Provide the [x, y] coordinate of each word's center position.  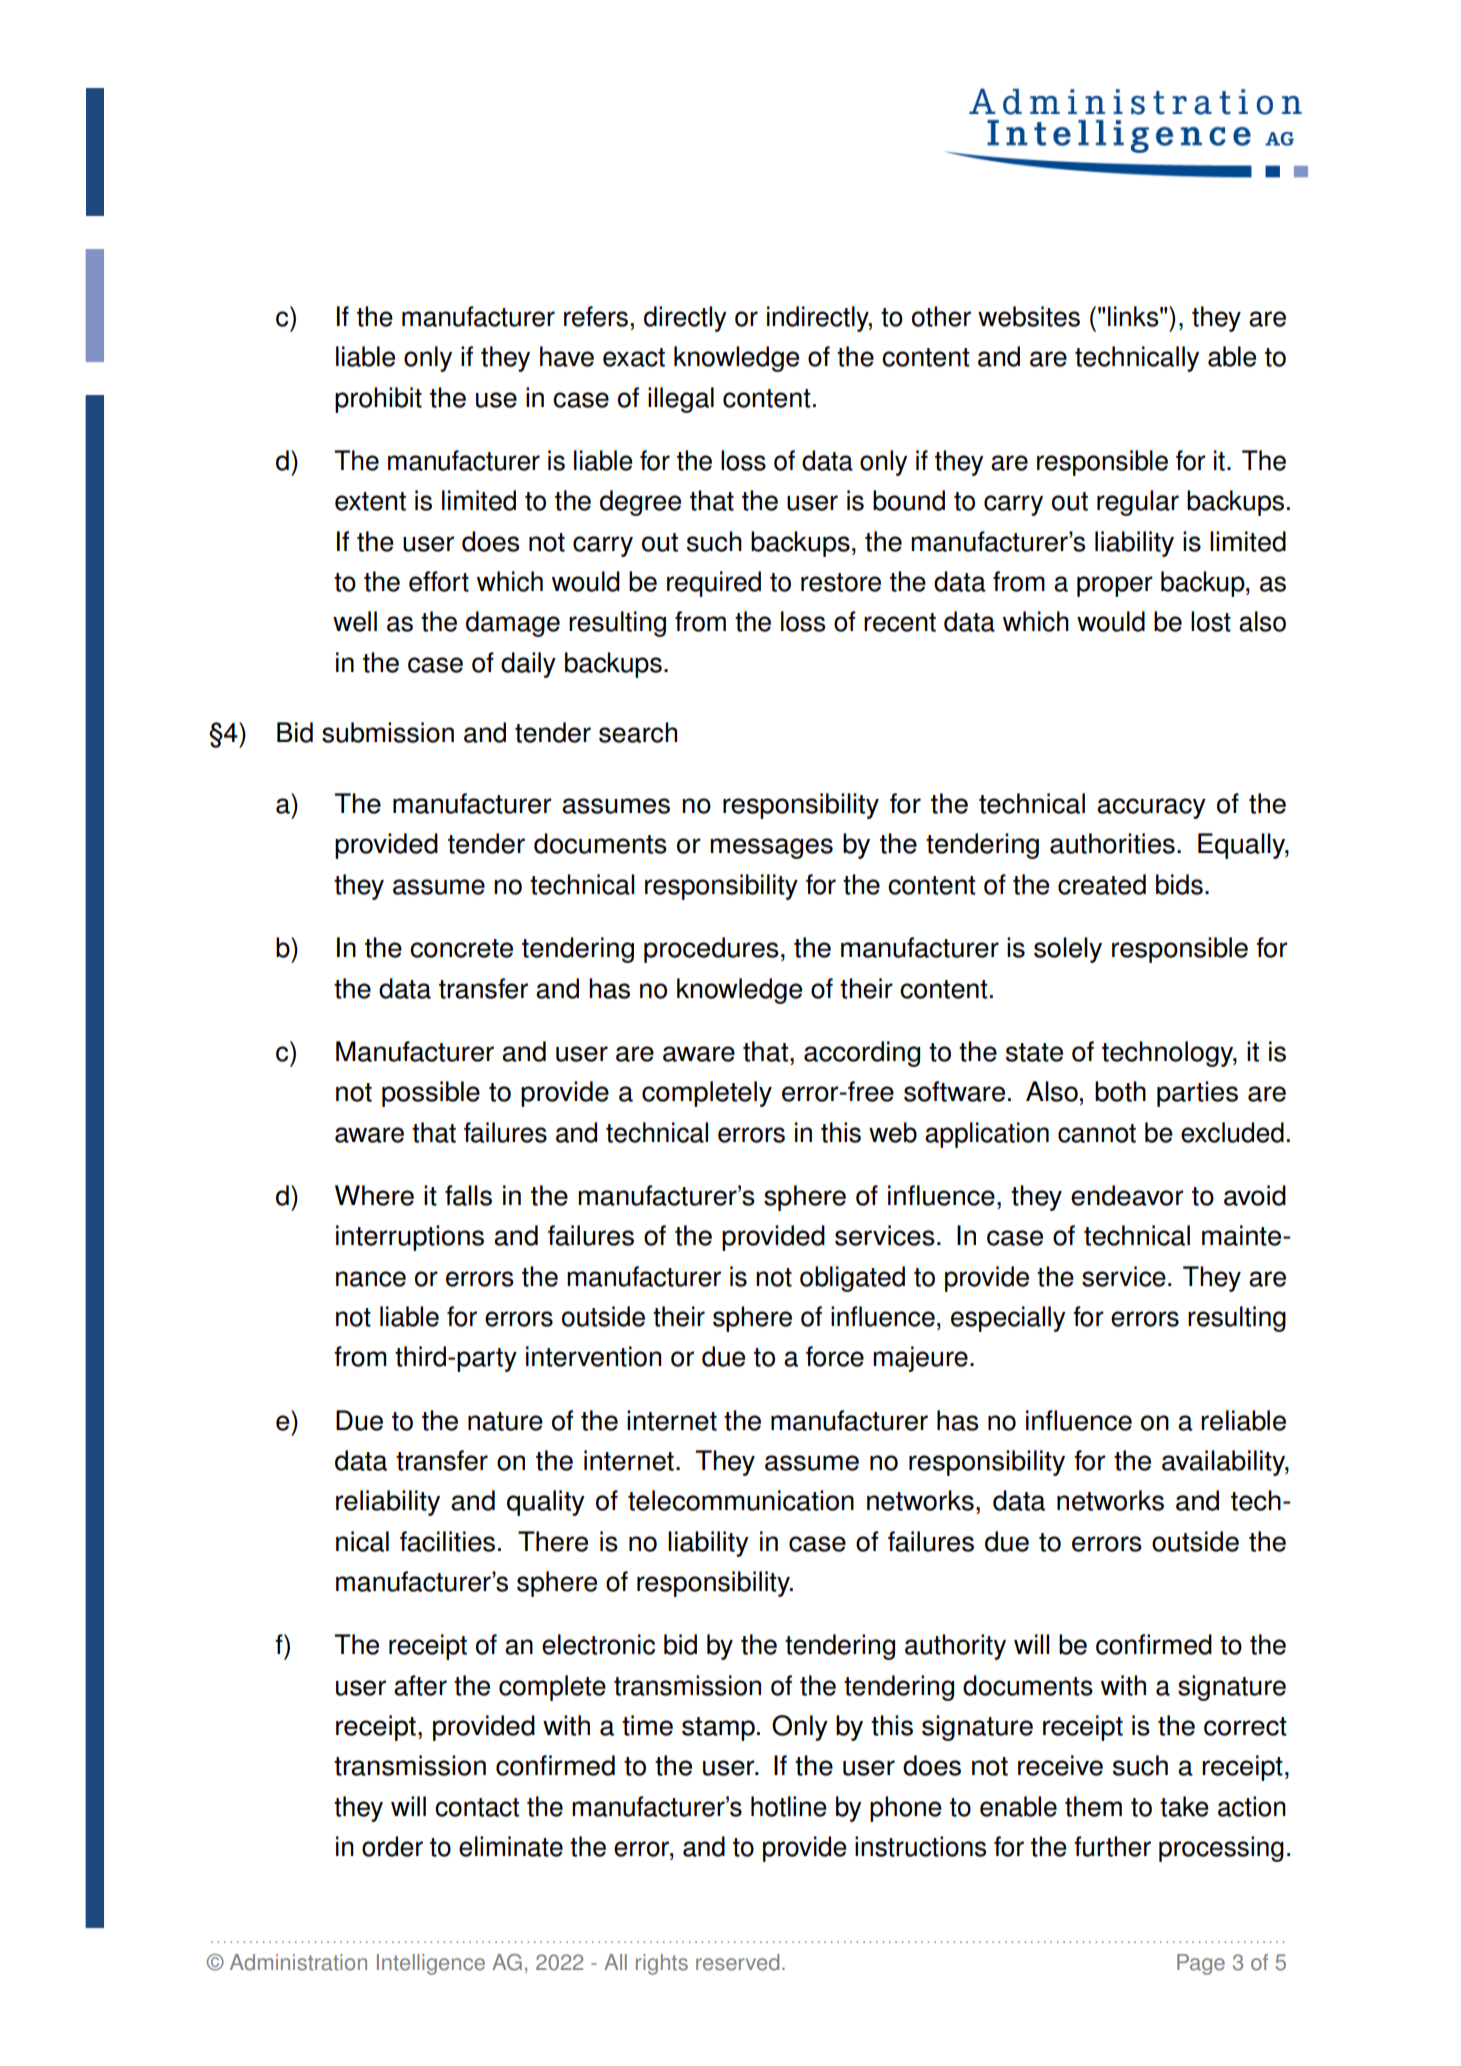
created [1102, 884]
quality [546, 1503]
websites [1029, 316]
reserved [737, 1962]
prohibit [378, 400]
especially [1008, 1319]
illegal [681, 400]
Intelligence [431, 1964]
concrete [461, 948]
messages [771, 848]
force [835, 1356]
